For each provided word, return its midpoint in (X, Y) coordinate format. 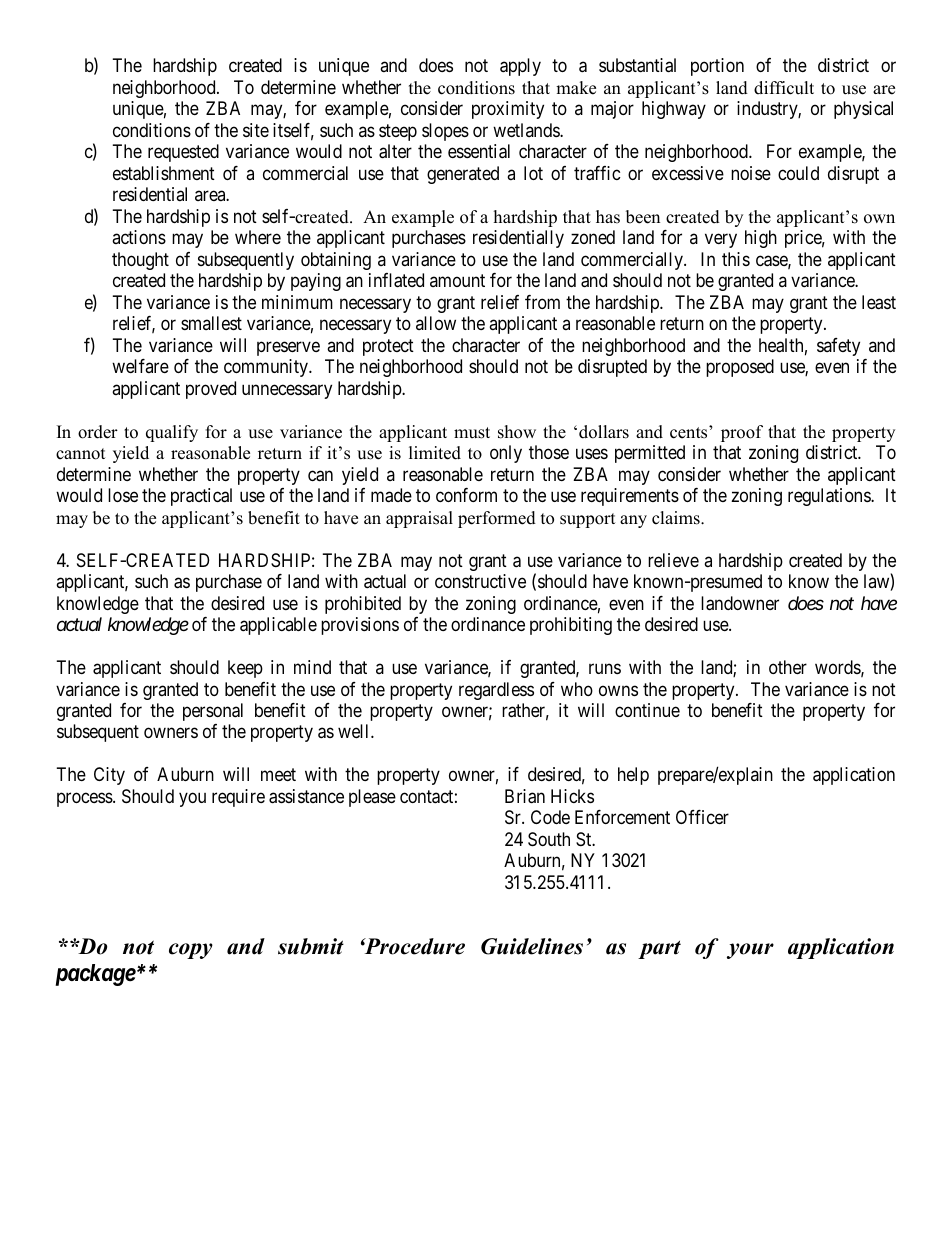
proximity (508, 110)
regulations (830, 497)
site (256, 130)
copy (191, 951)
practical (201, 497)
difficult (784, 88)
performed (497, 519)
